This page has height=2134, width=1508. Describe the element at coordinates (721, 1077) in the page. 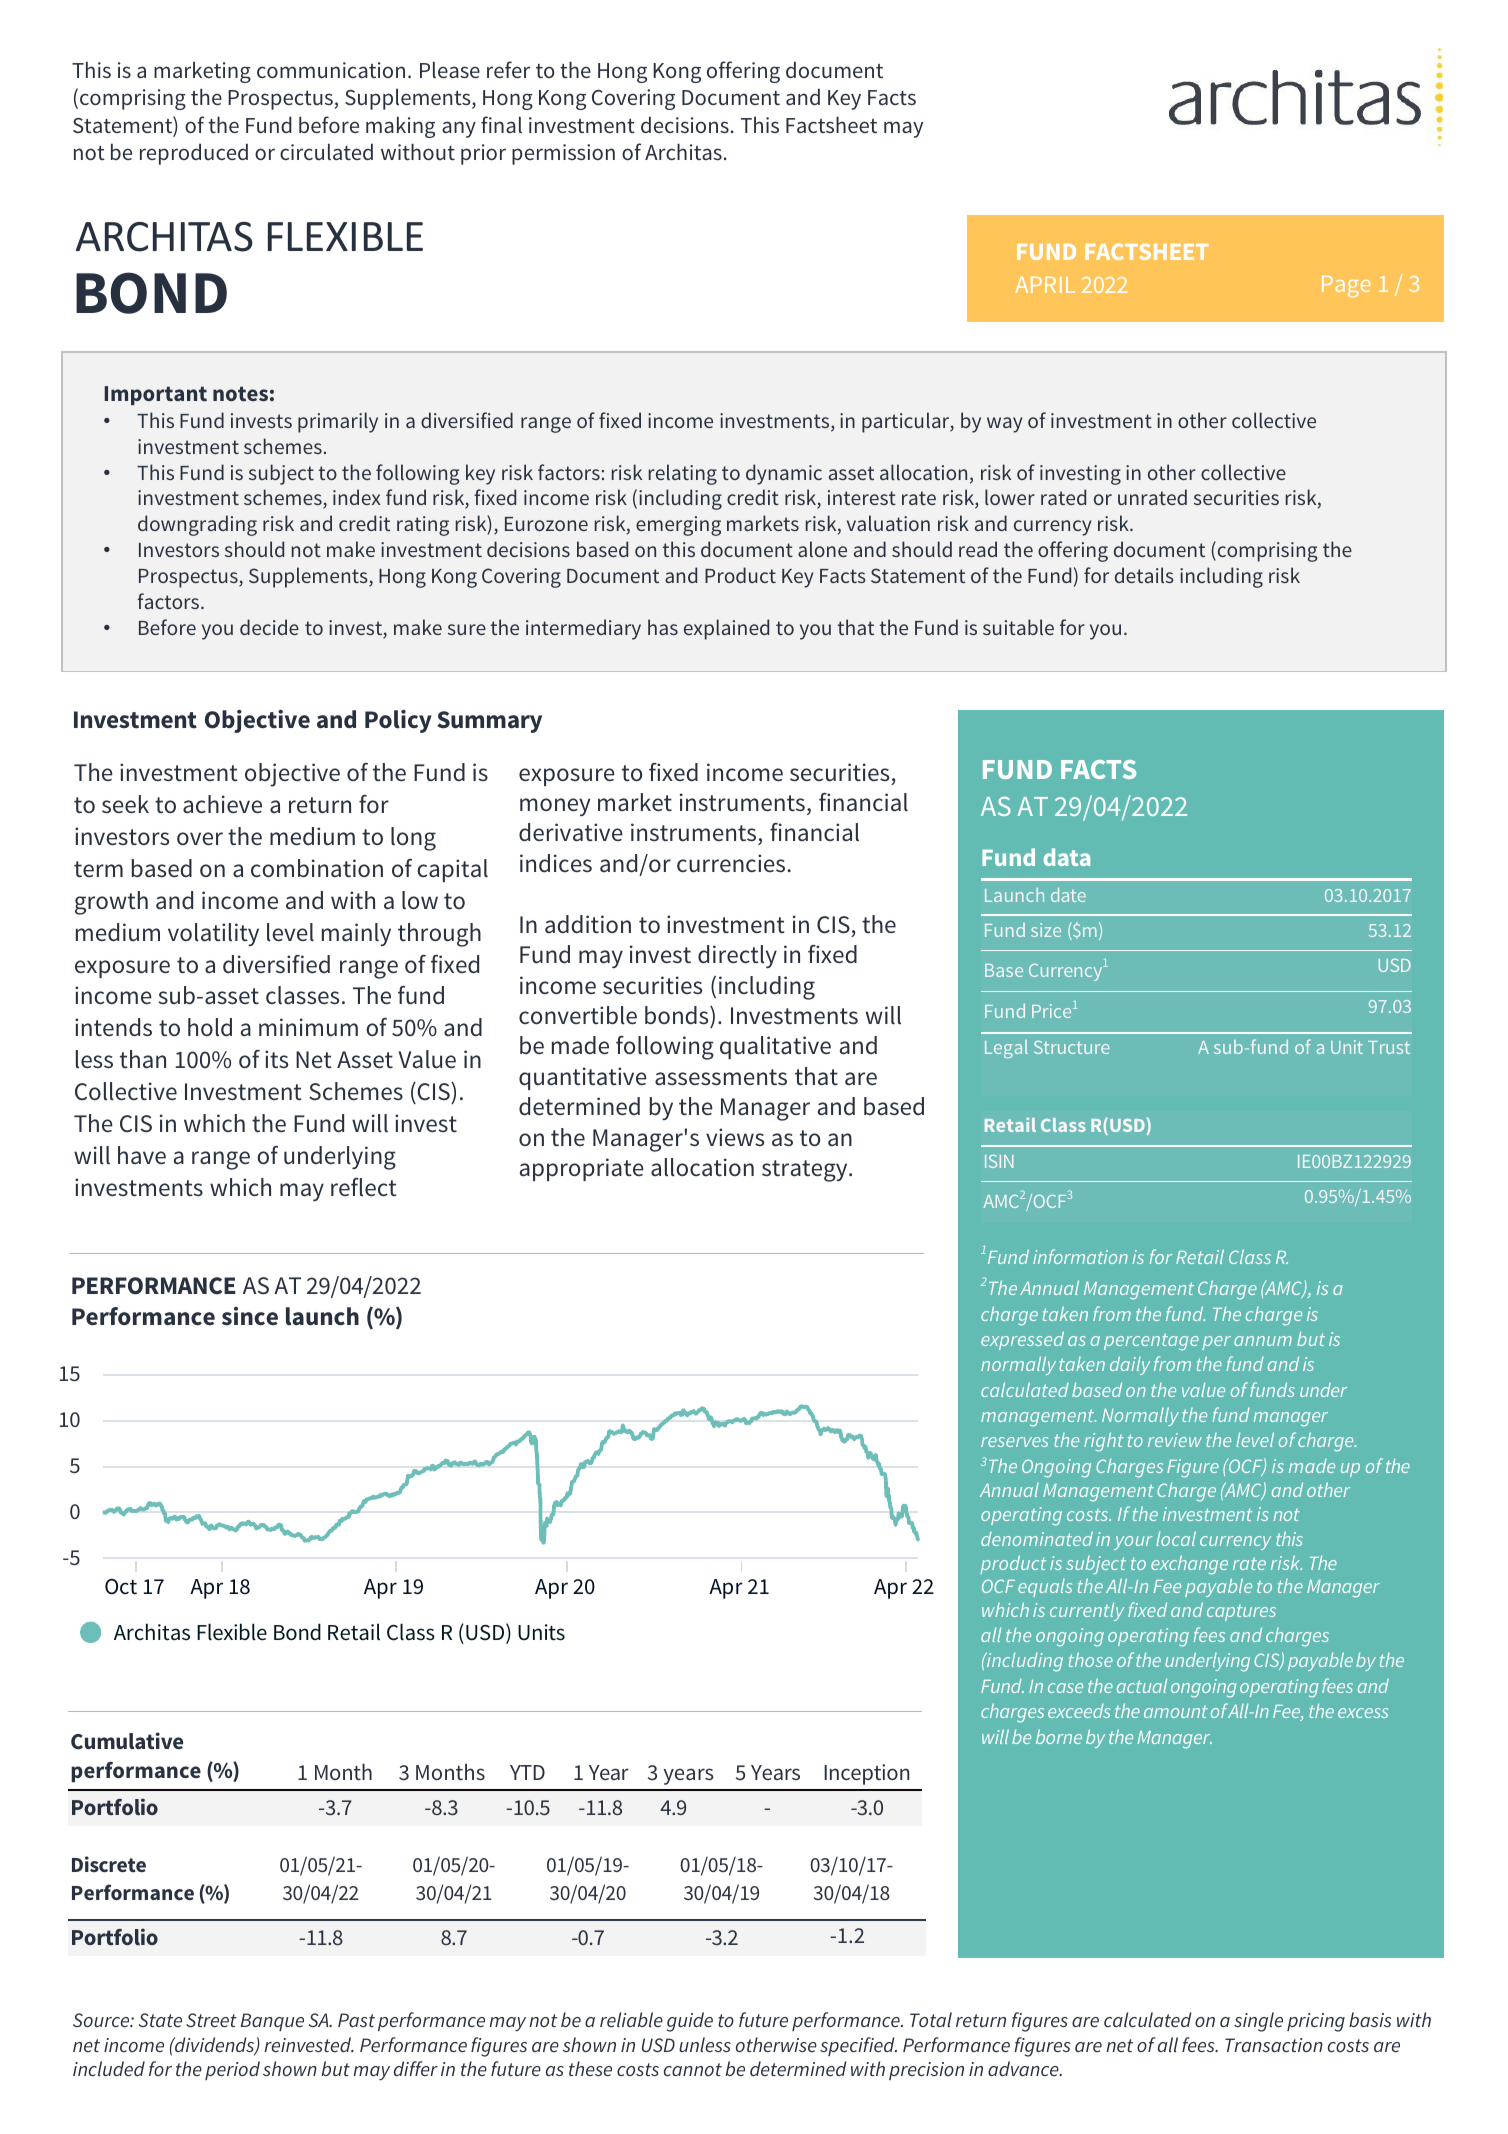

I see `assessments` at that location.
